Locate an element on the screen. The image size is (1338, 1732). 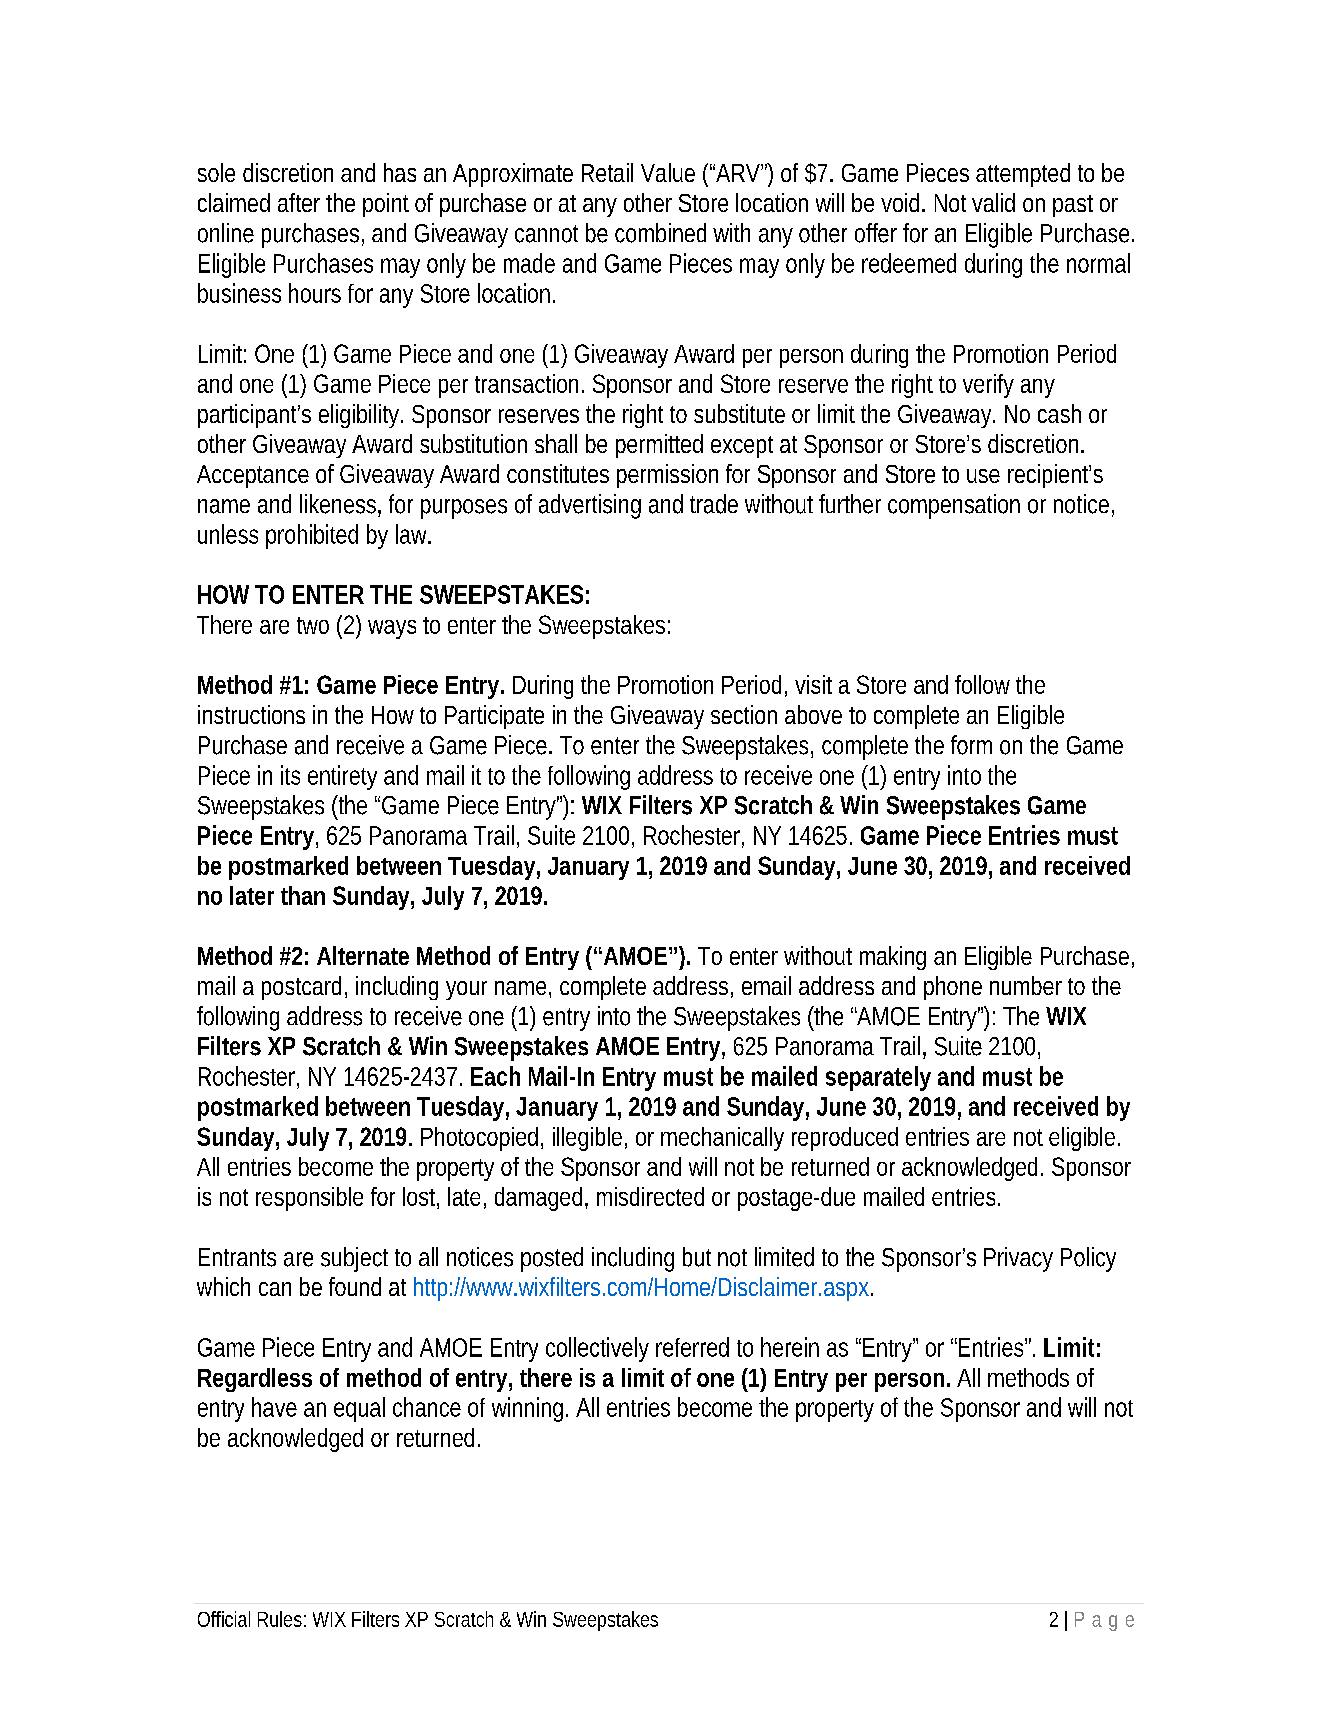
Rules is located at coordinates (280, 1619).
